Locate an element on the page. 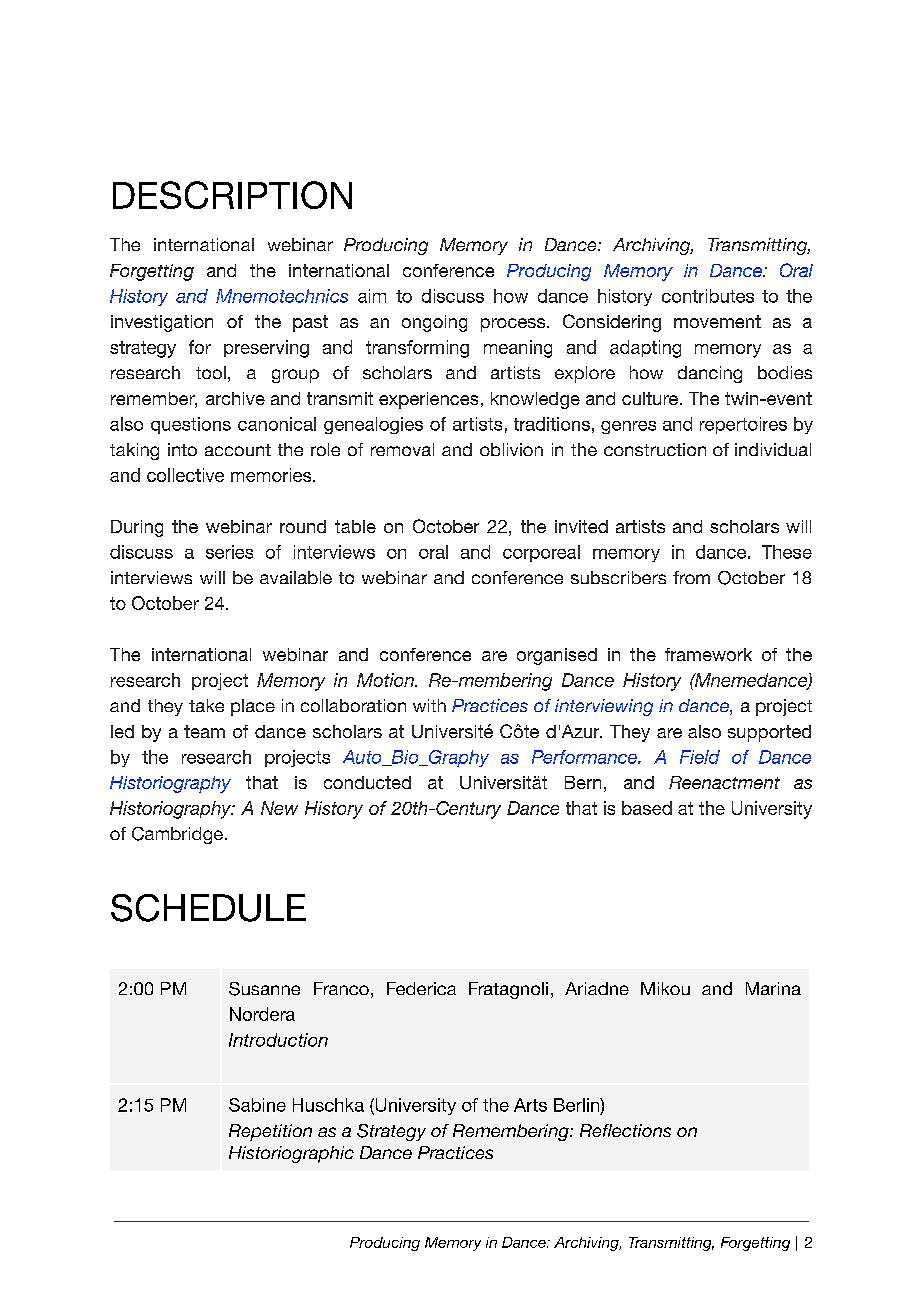 The width and height of the page is (924, 1307). Sabine is located at coordinates (257, 1105).
